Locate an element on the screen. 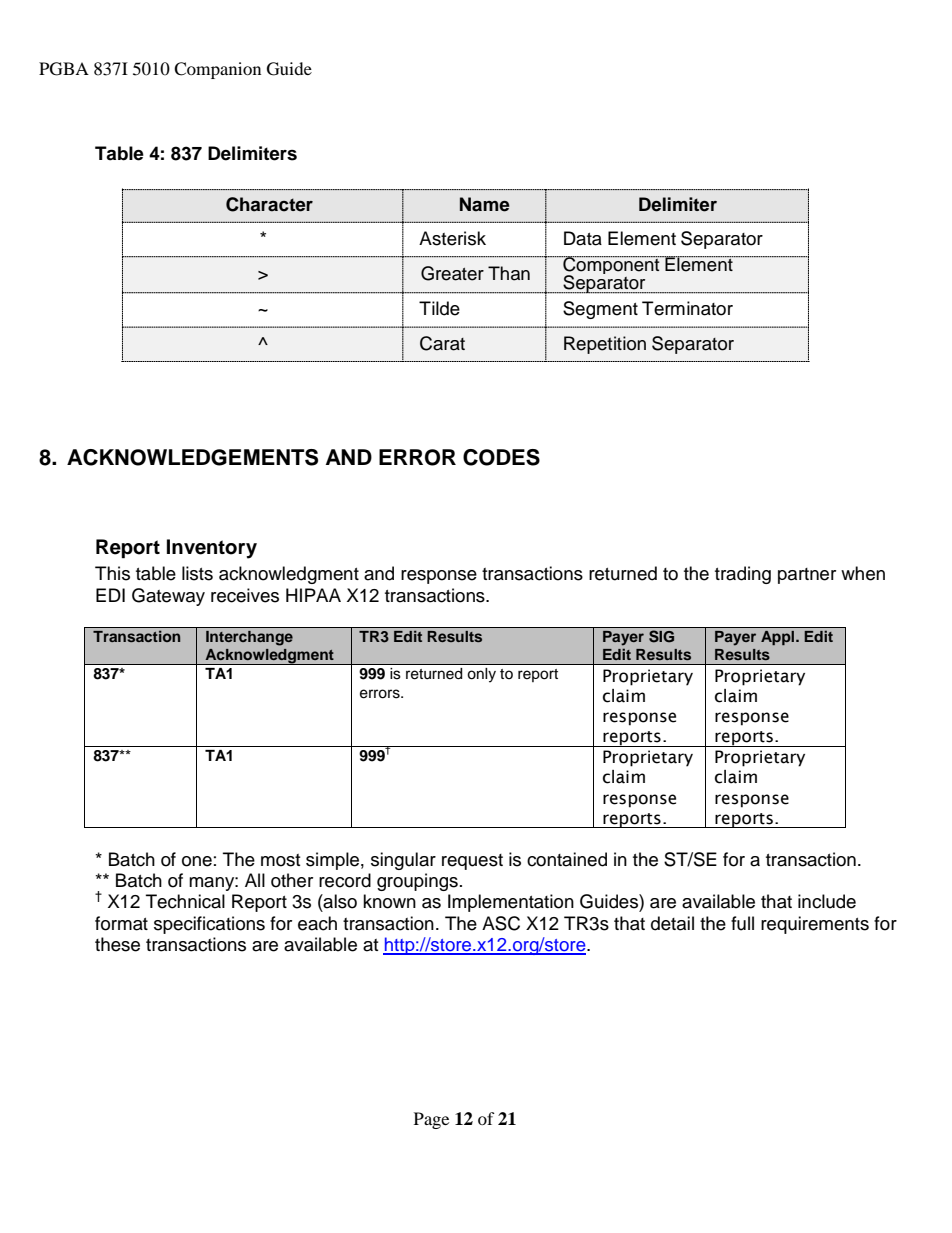 Image resolution: width=952 pixels, height=1233 pixels. include is located at coordinates (827, 901).
